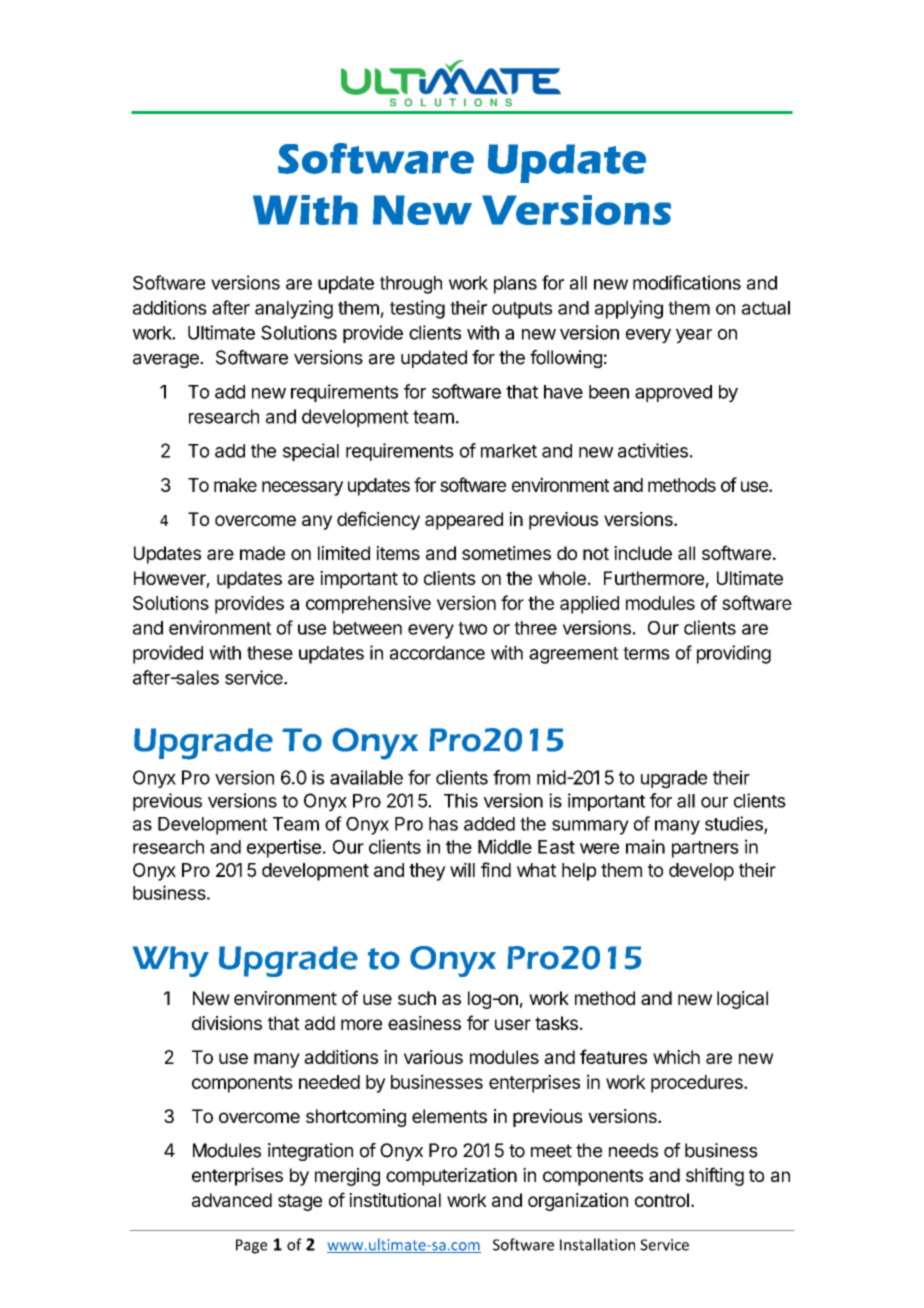 This document has width=924, height=1308. Describe the element at coordinates (705, 849) in the document. I see `partners` at that location.
